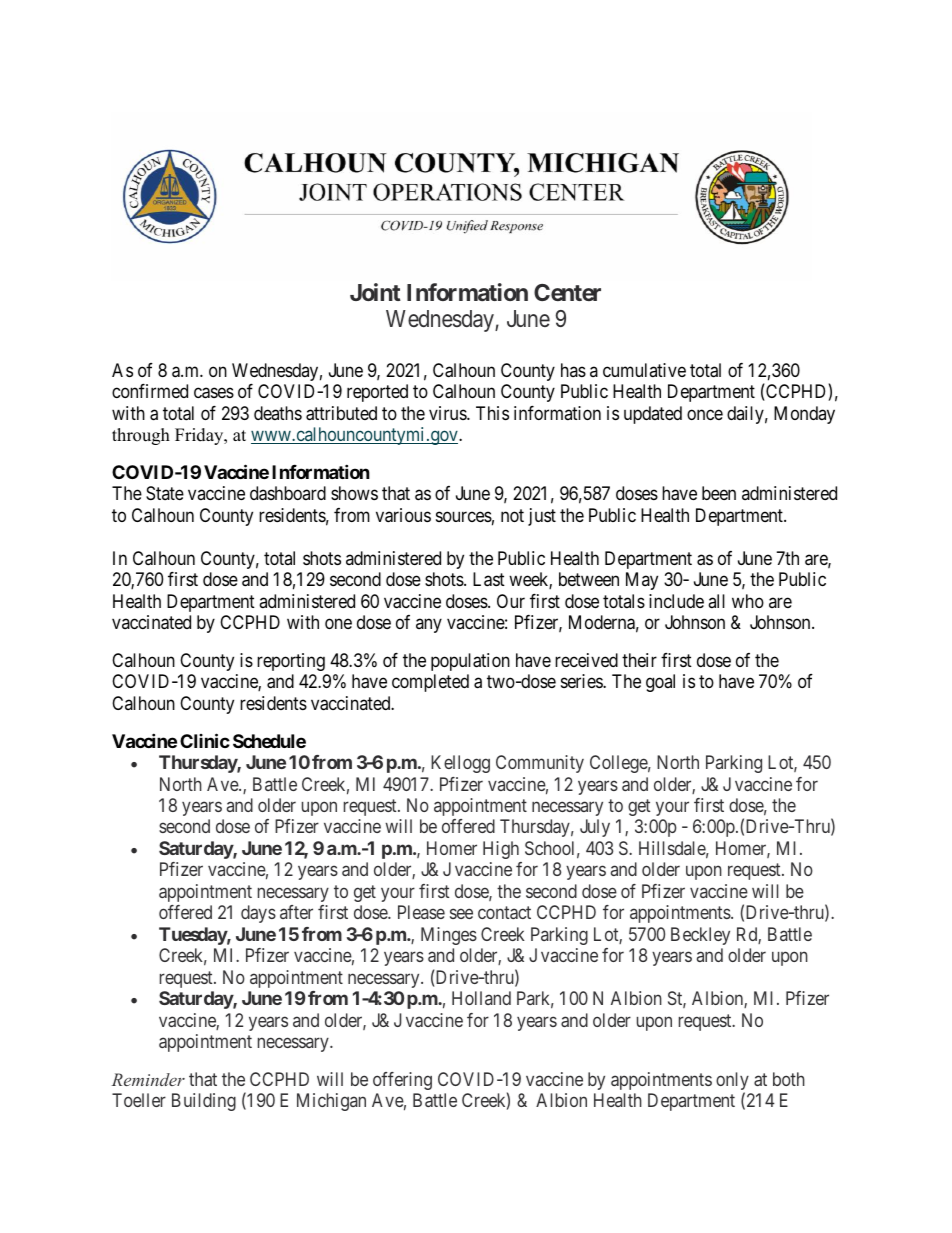  Describe the element at coordinates (644, 370) in the image. I see `cumulative` at that location.
